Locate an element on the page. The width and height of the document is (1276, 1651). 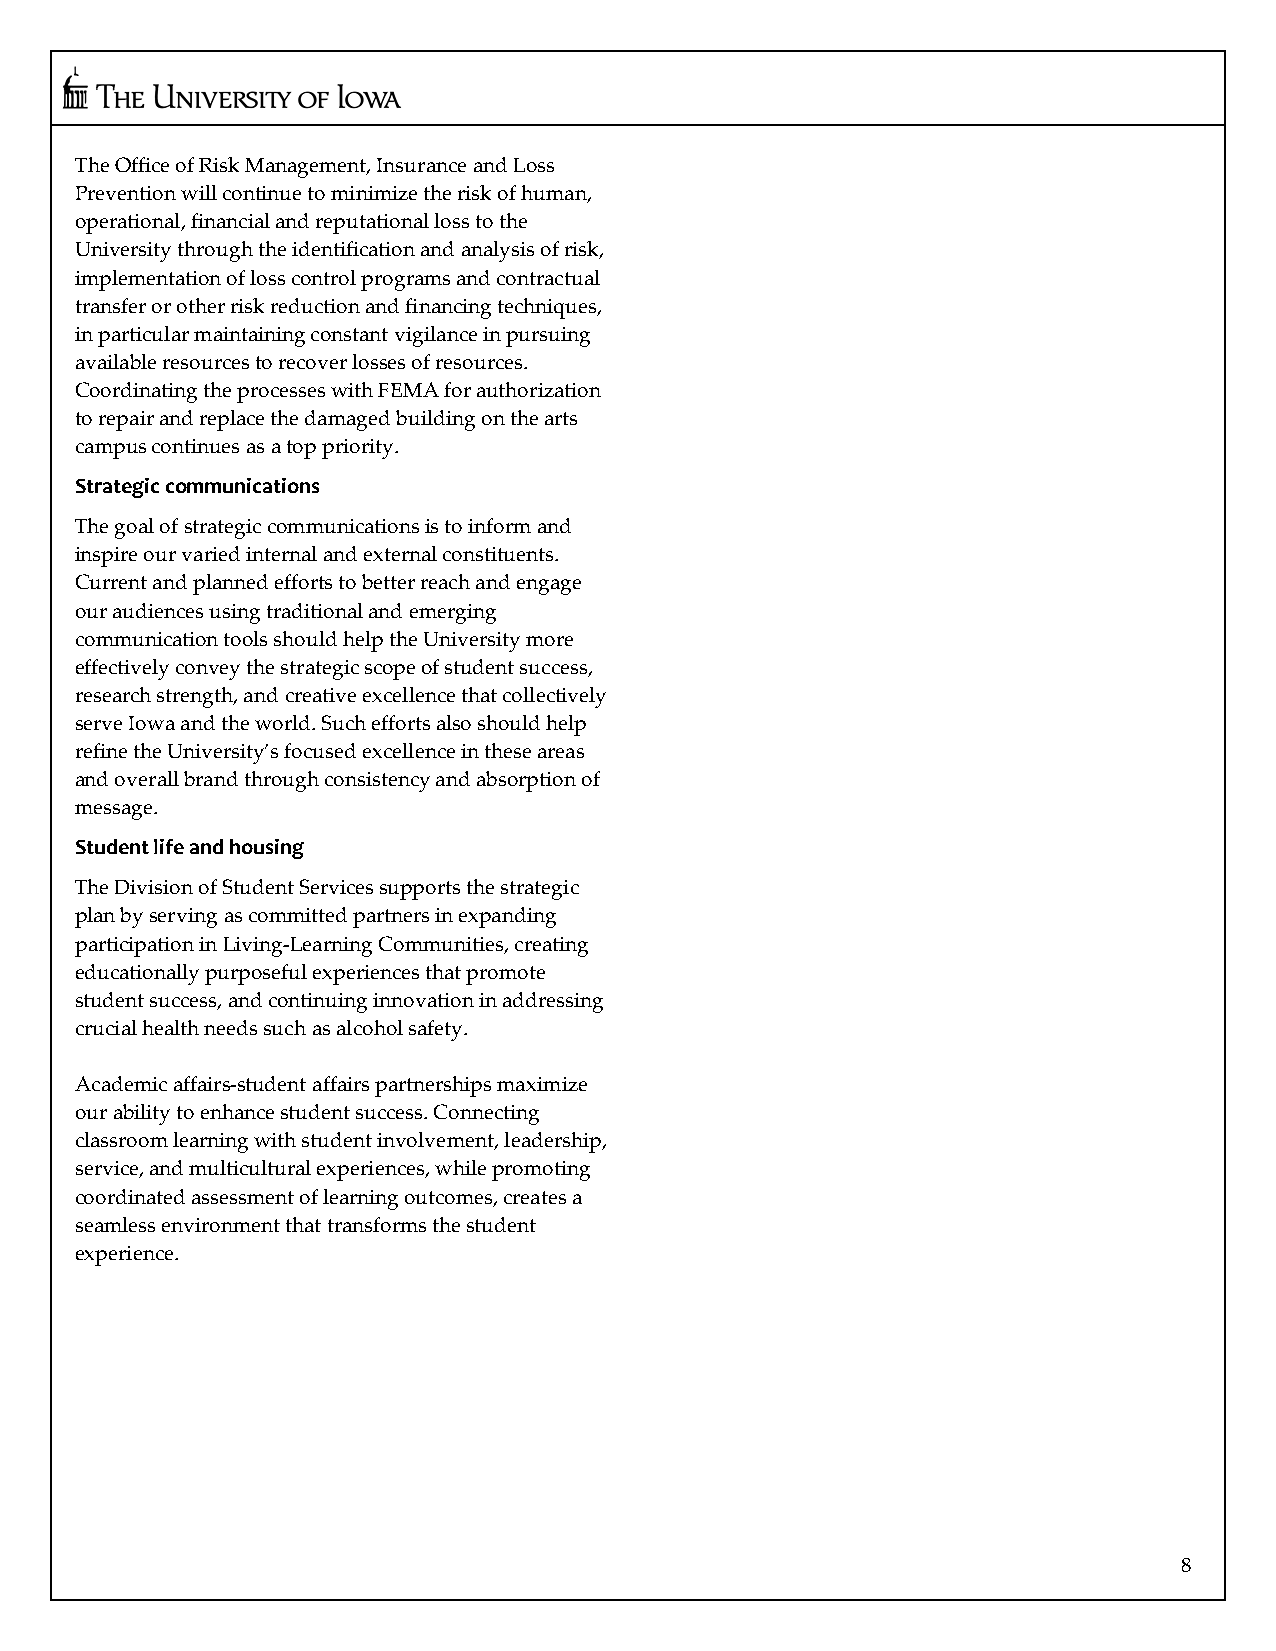
transforms is located at coordinates (377, 1224).
